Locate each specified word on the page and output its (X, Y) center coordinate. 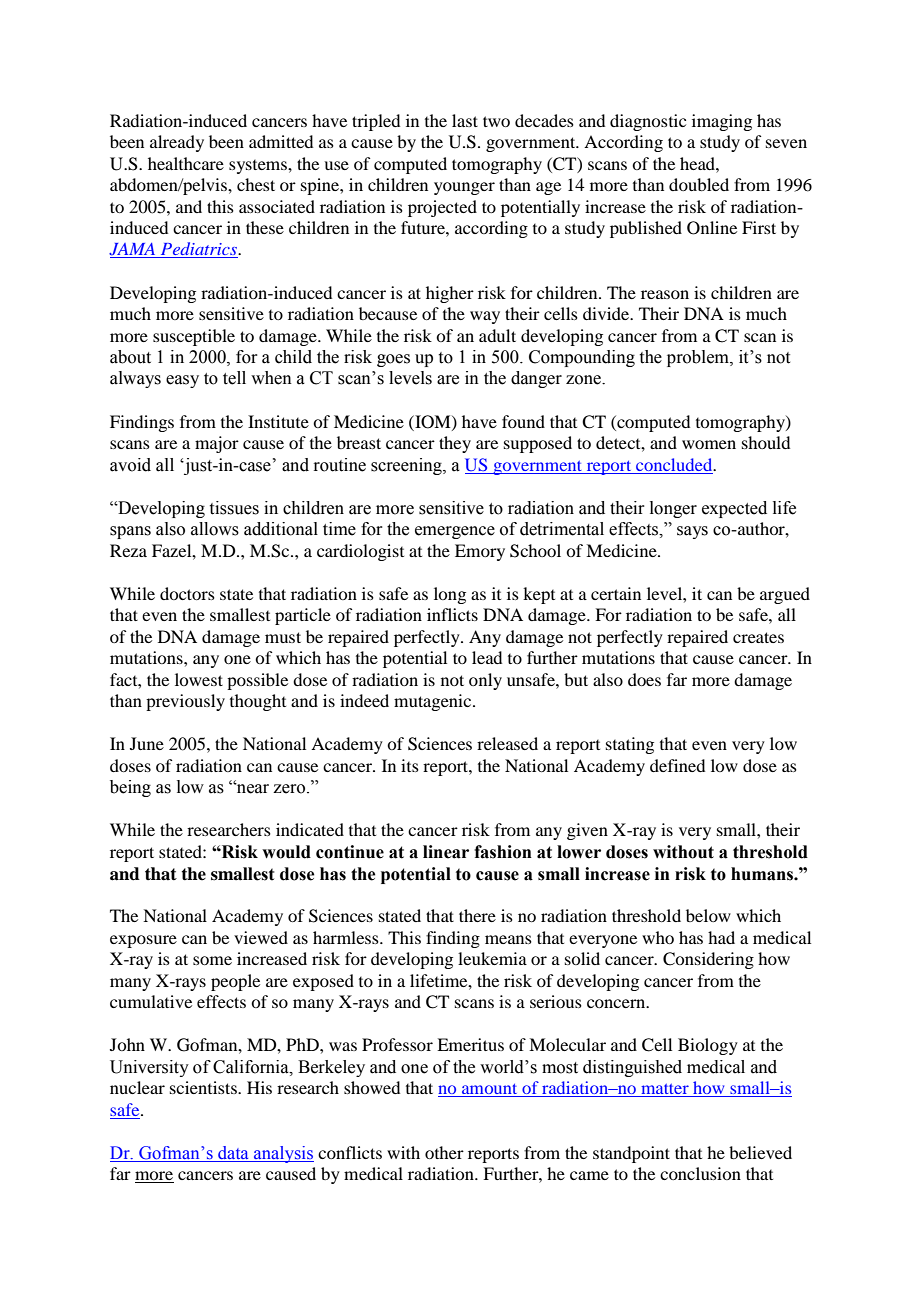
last (465, 120)
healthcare (186, 163)
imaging (722, 122)
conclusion (700, 1173)
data (233, 1154)
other (444, 1152)
